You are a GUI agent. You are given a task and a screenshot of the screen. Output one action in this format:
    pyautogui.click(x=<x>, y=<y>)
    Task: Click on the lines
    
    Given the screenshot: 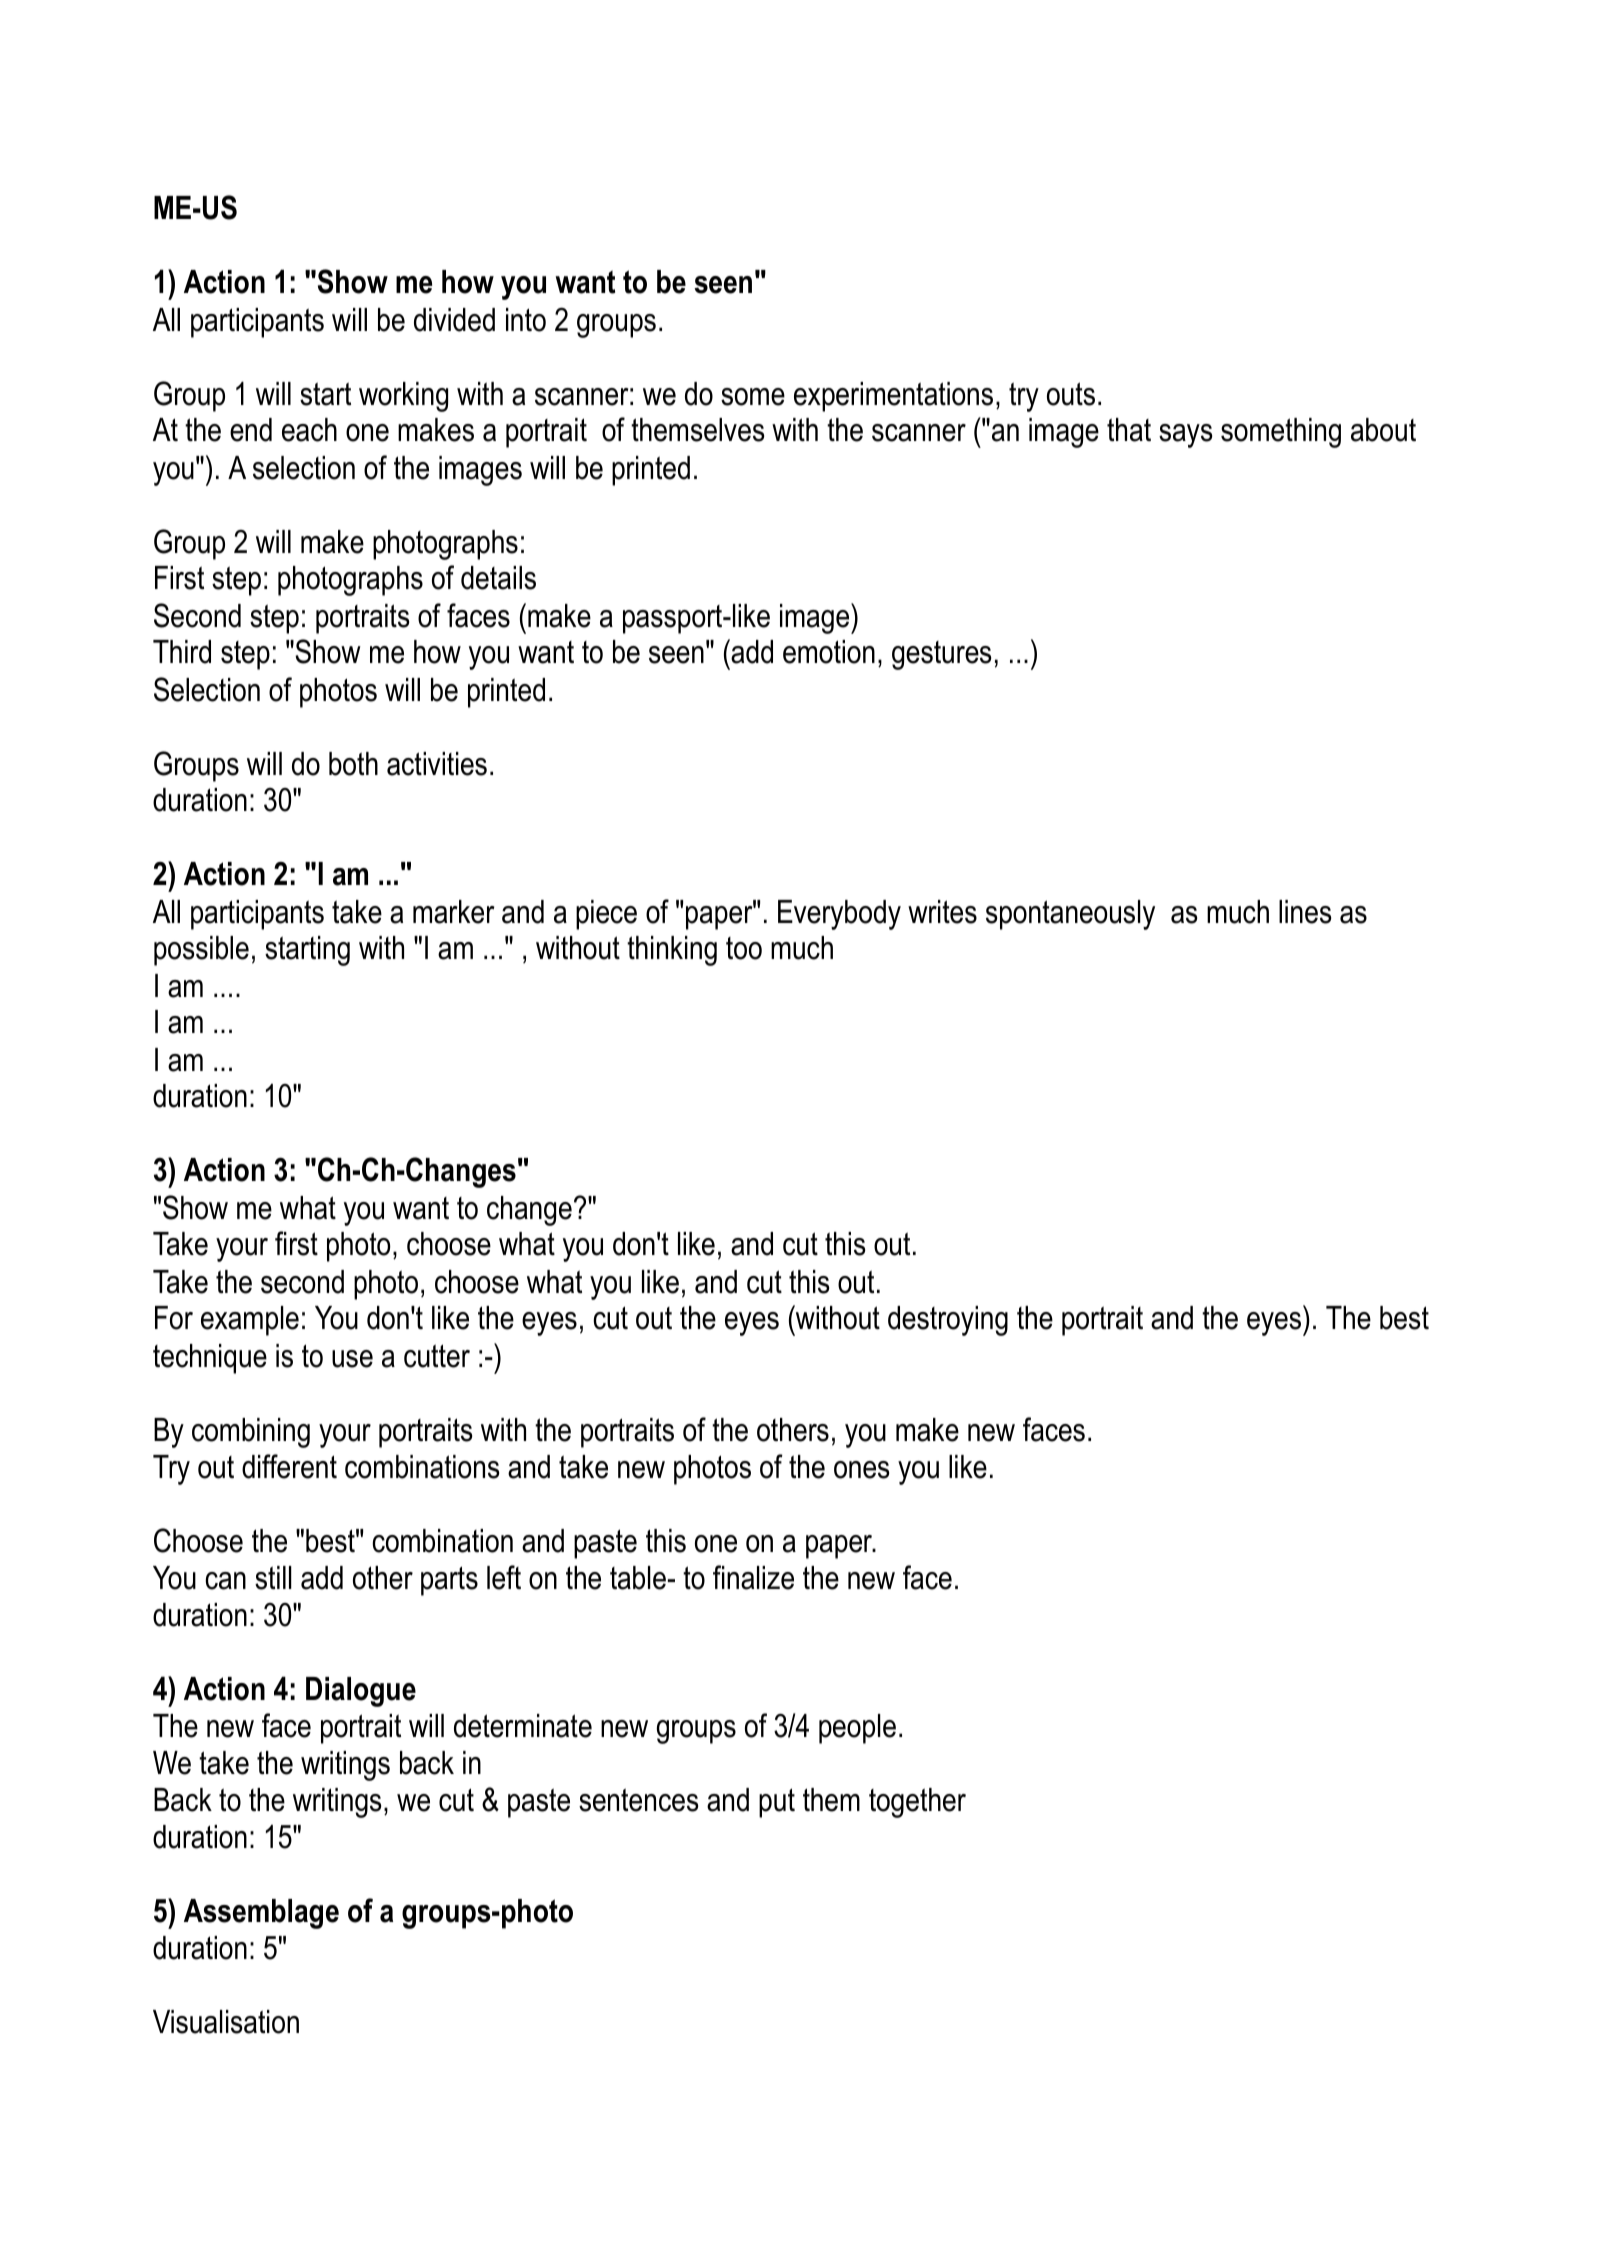 What is the action you would take?
    pyautogui.click(x=1305, y=912)
